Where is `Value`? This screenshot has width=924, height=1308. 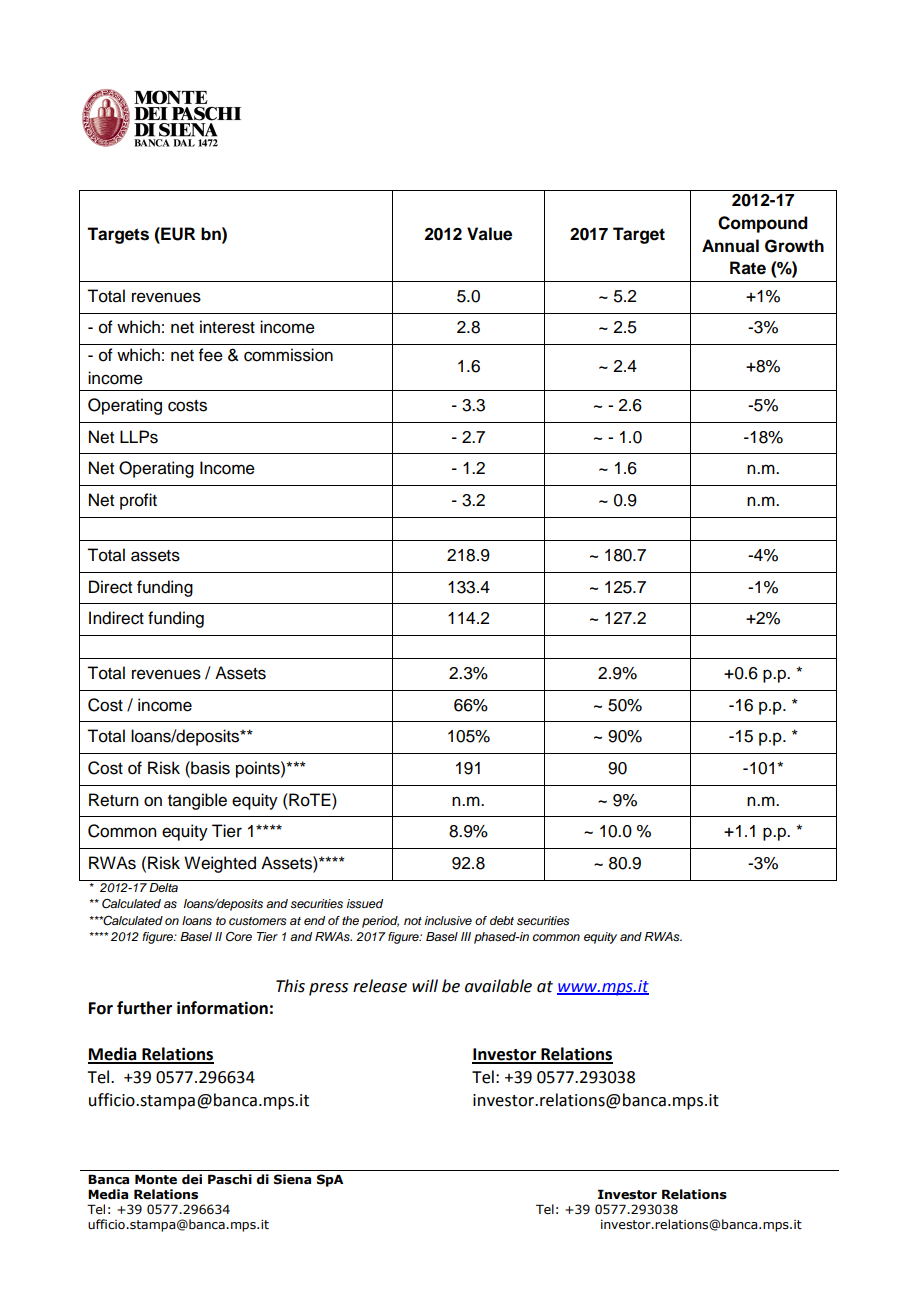 Value is located at coordinates (489, 234).
